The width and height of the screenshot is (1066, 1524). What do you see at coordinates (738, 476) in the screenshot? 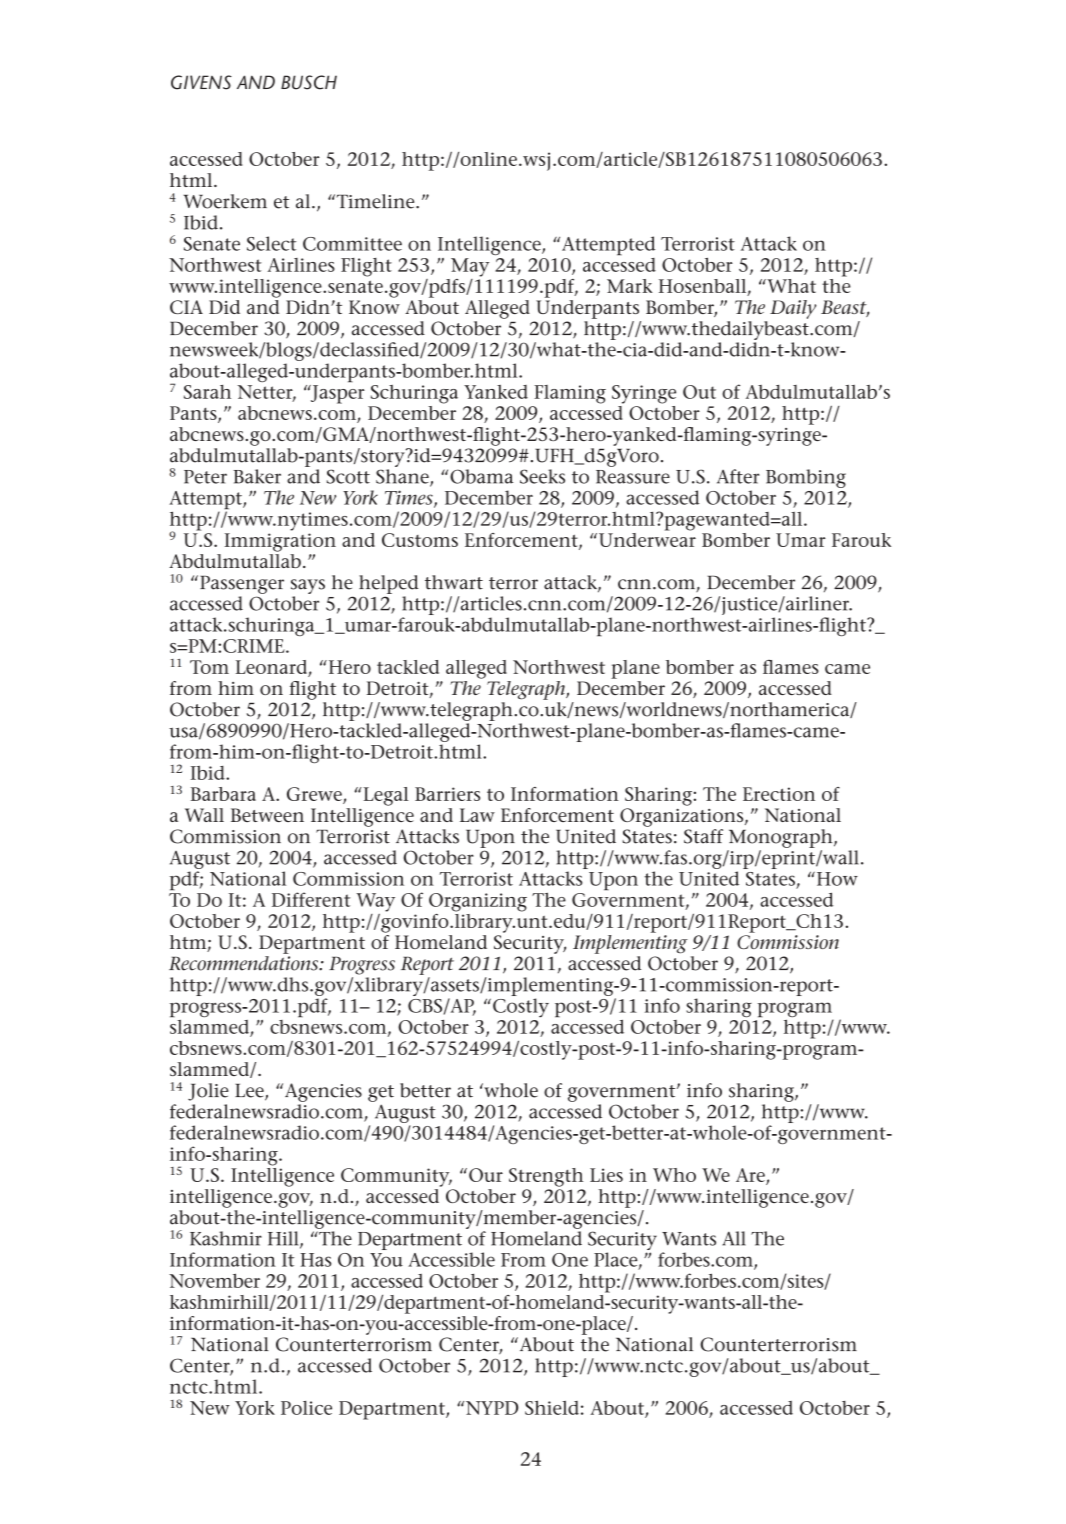
I see `After` at bounding box center [738, 476].
